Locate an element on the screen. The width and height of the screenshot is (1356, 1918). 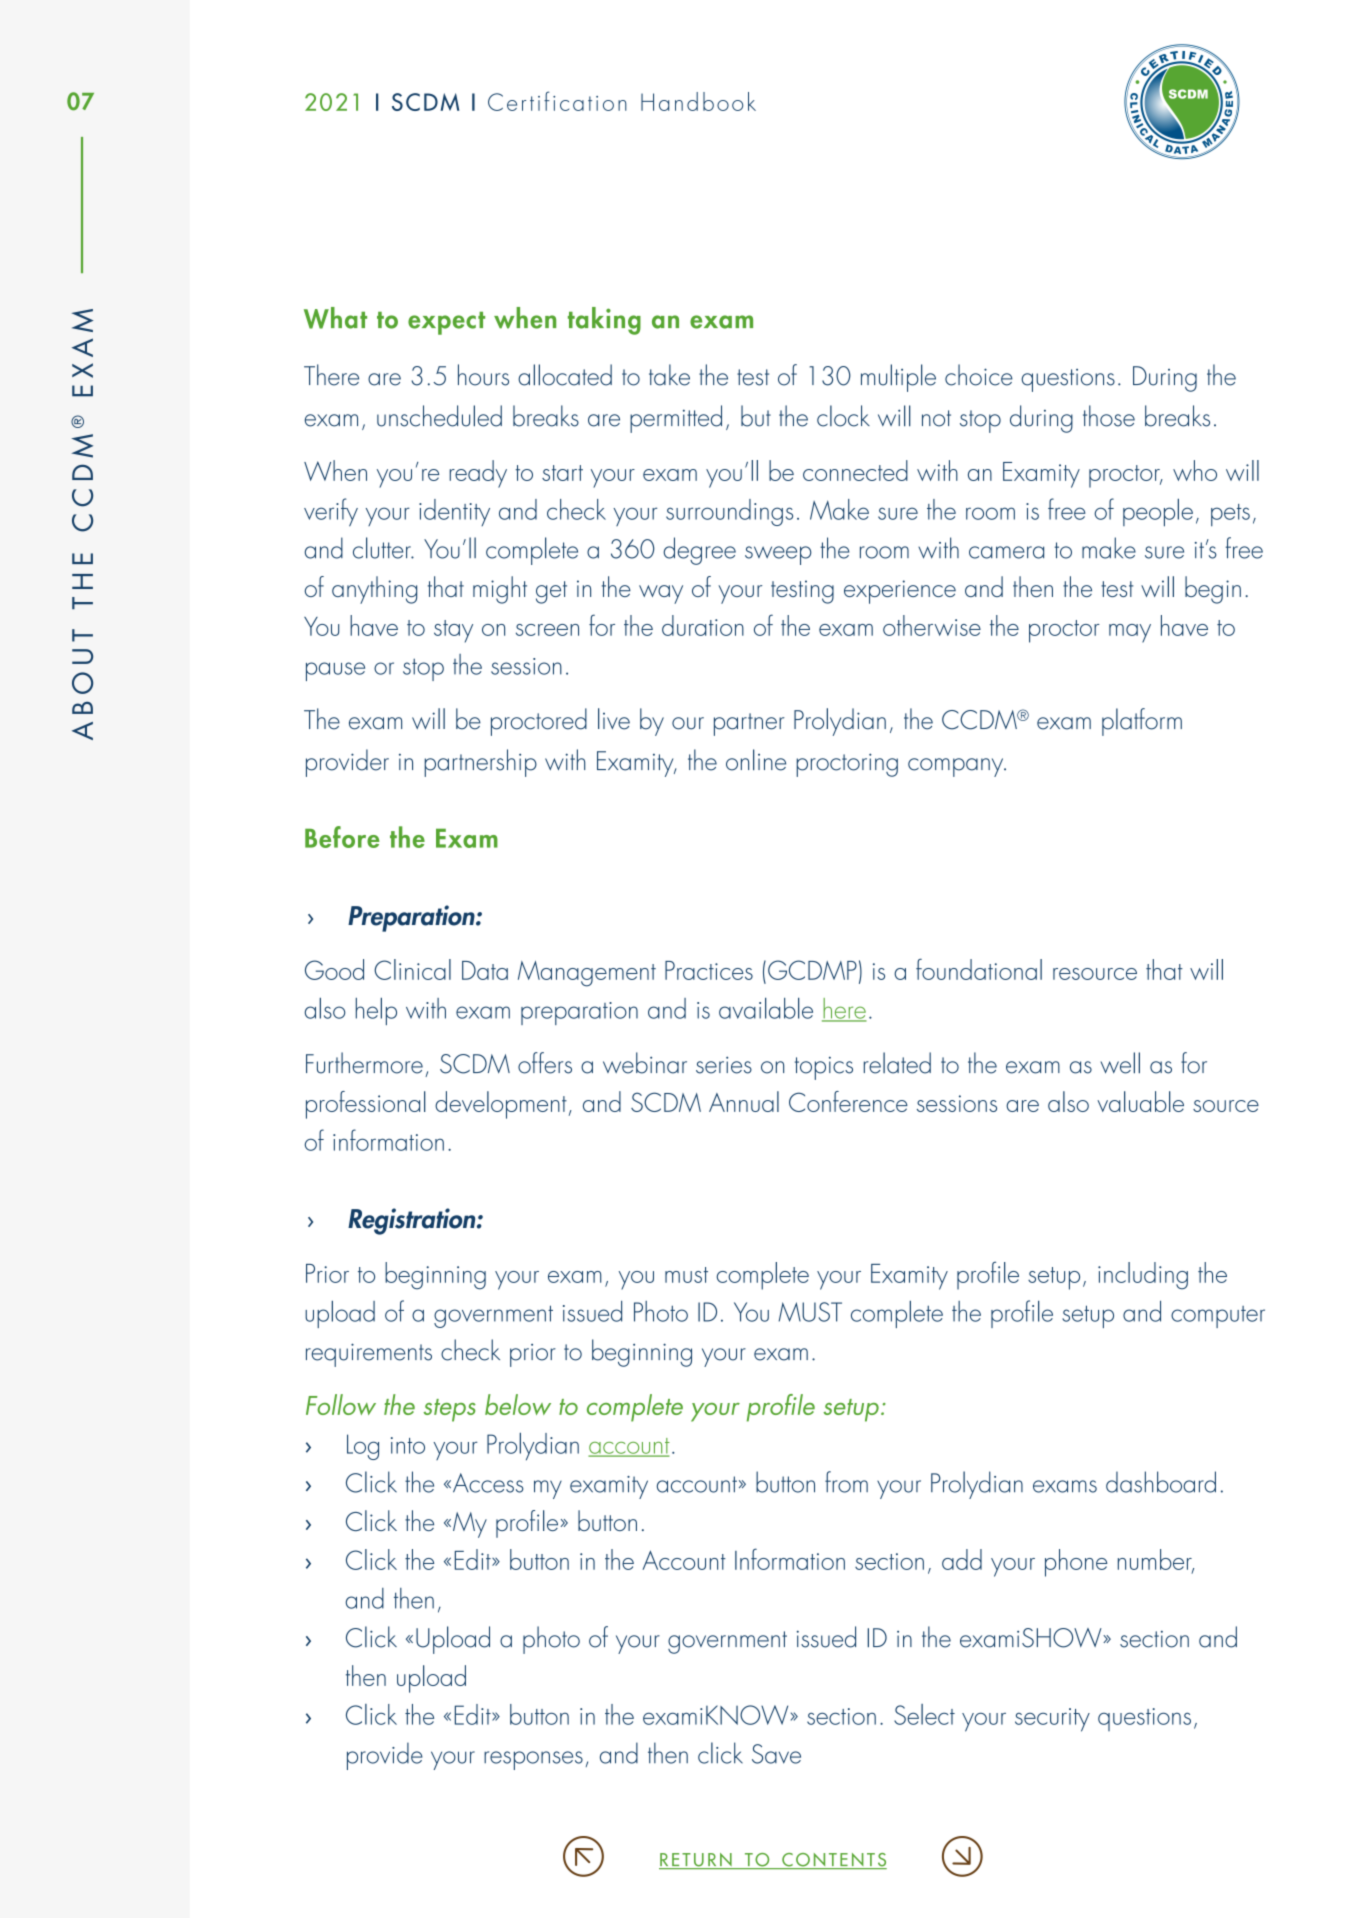
choice is located at coordinates (979, 375).
